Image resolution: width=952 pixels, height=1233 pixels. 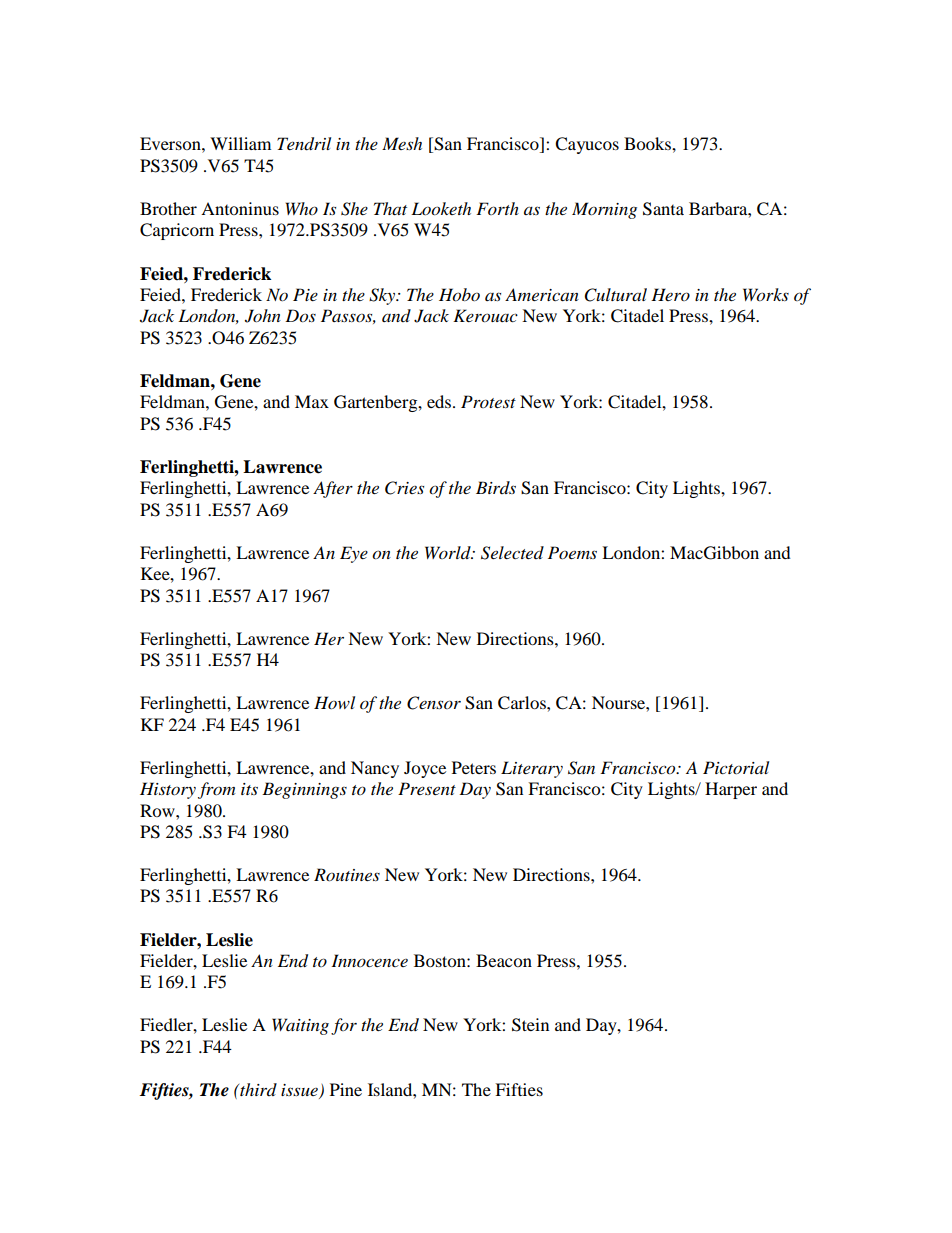 I want to click on third, so click(x=257, y=1089).
